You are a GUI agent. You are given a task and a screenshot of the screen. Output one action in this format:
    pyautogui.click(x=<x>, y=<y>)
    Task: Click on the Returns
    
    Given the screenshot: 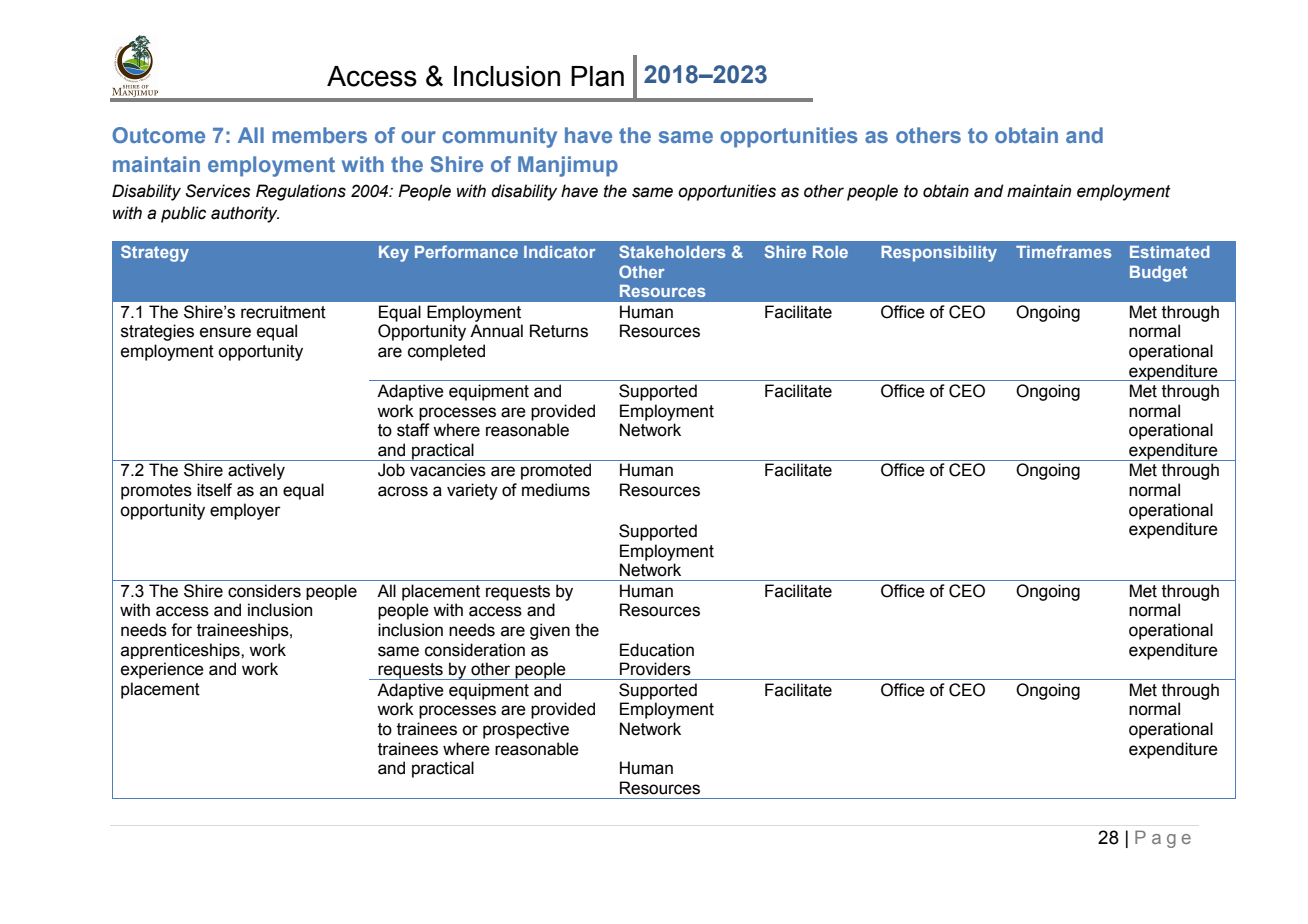 What is the action you would take?
    pyautogui.click(x=559, y=331)
